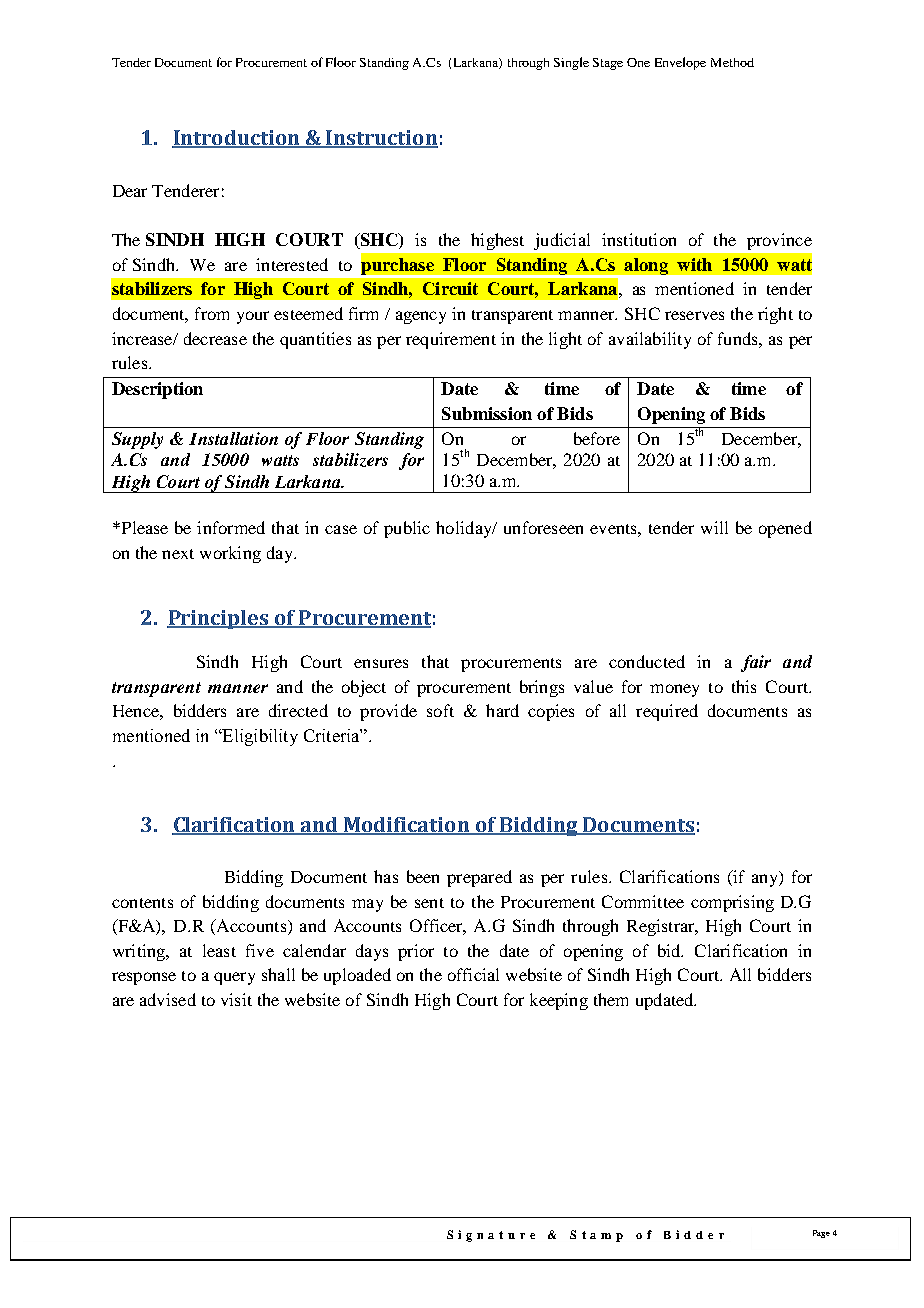 The height and width of the screenshot is (1308, 924). What do you see at coordinates (714, 527) in the screenshot?
I see `will` at bounding box center [714, 527].
